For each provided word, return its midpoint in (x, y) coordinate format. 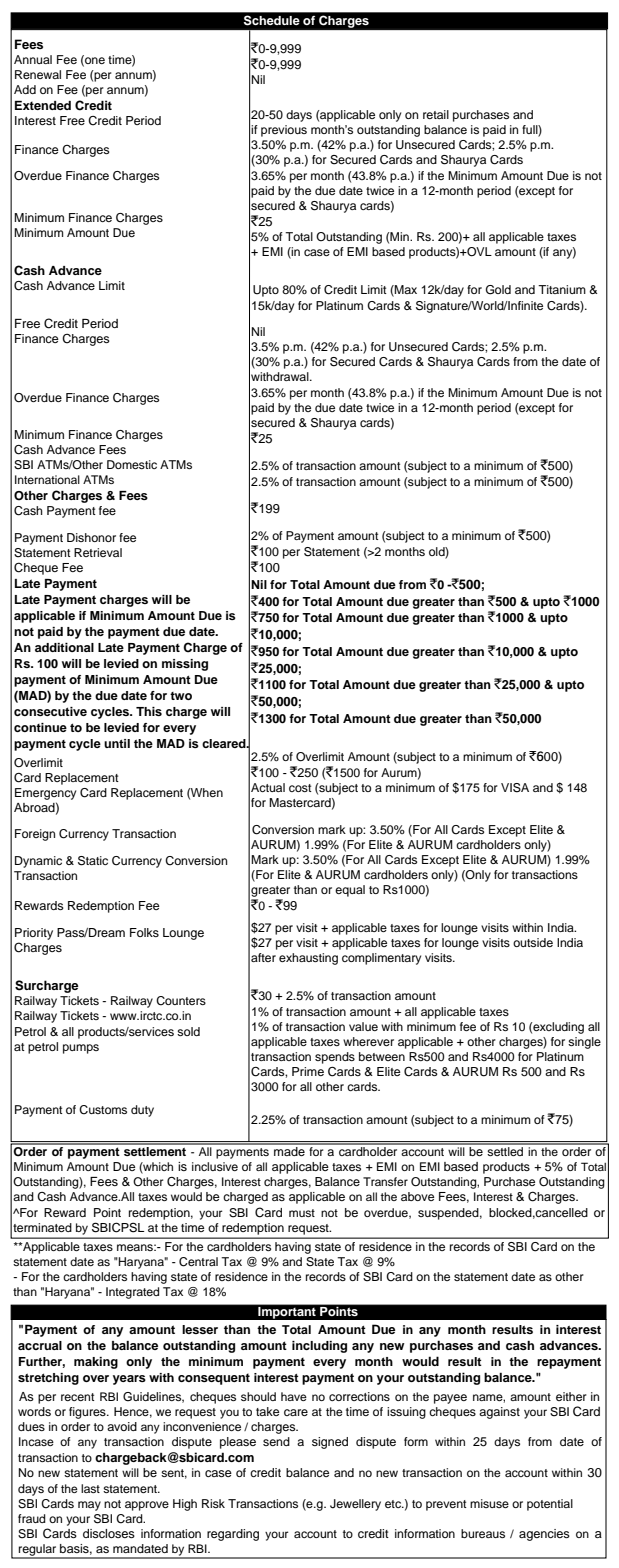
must (302, 1213)
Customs (103, 1110)
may (89, 1506)
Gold (498, 290)
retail (436, 114)
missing (185, 665)
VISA (515, 788)
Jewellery (355, 1505)
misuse (489, 1503)
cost (300, 788)
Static (93, 861)
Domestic (132, 464)
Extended (43, 105)
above (417, 1196)
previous (284, 131)
